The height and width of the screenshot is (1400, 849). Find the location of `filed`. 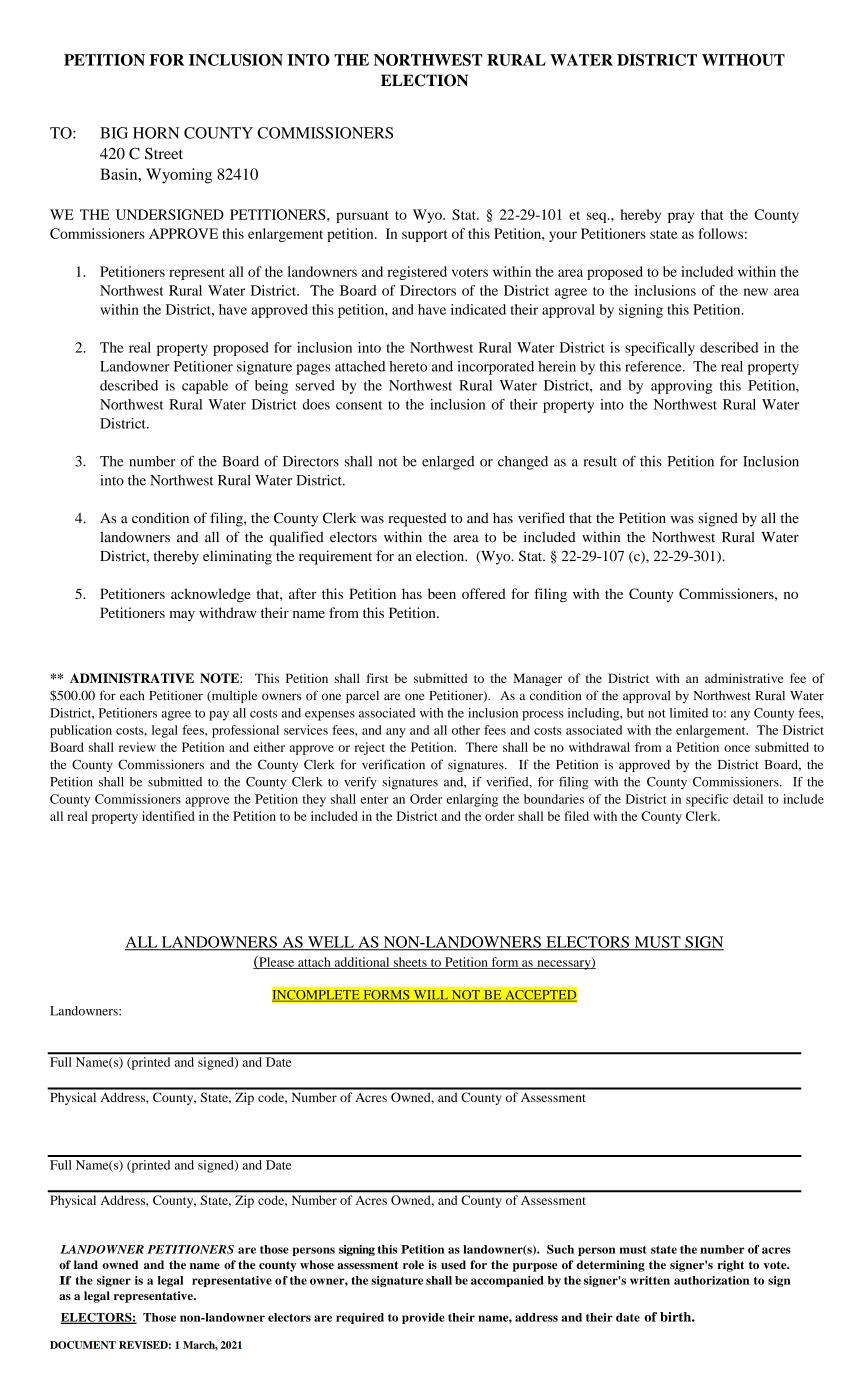

filed is located at coordinates (576, 816).
